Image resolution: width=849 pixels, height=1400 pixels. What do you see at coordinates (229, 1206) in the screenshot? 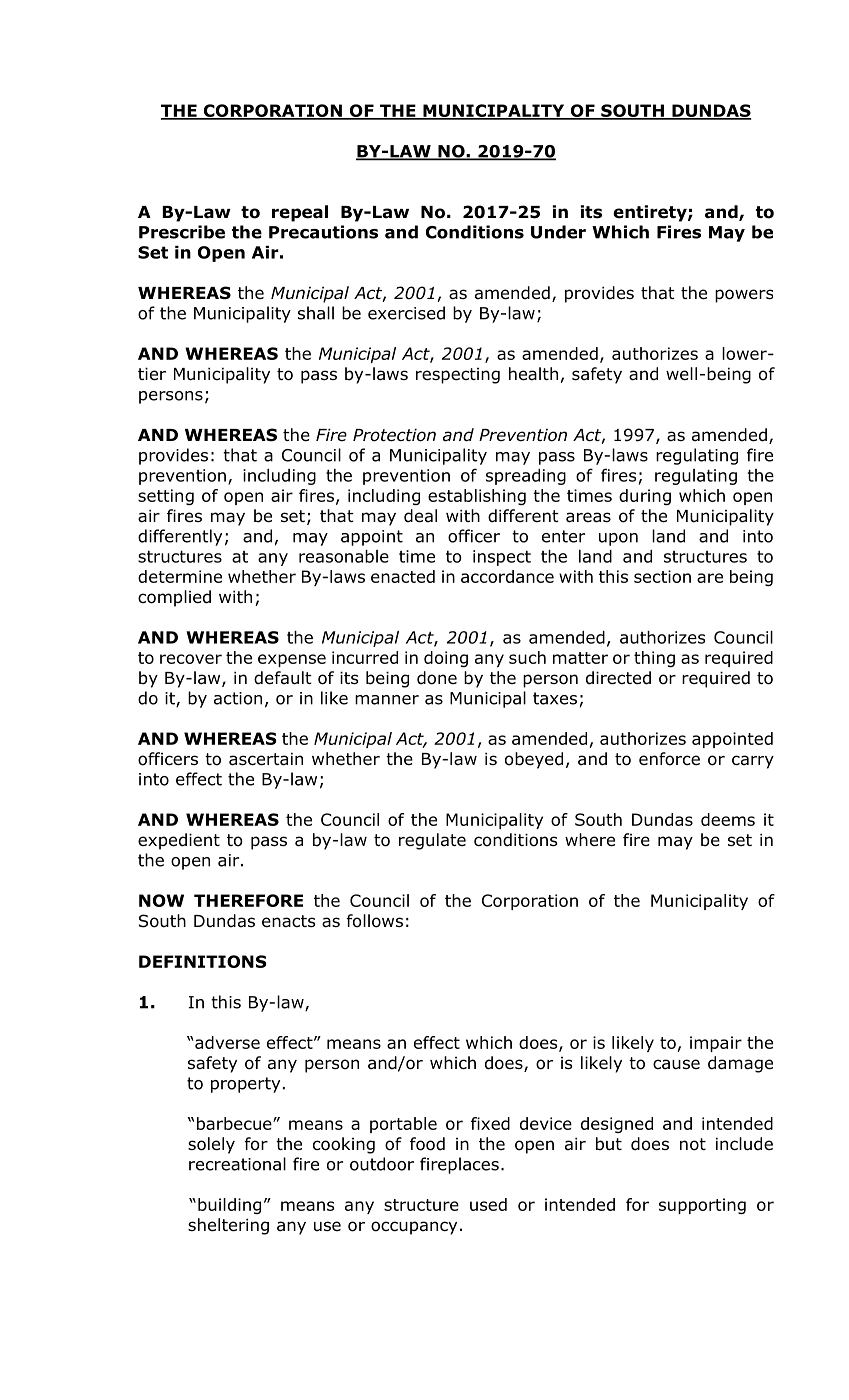
I see `building` at bounding box center [229, 1206].
